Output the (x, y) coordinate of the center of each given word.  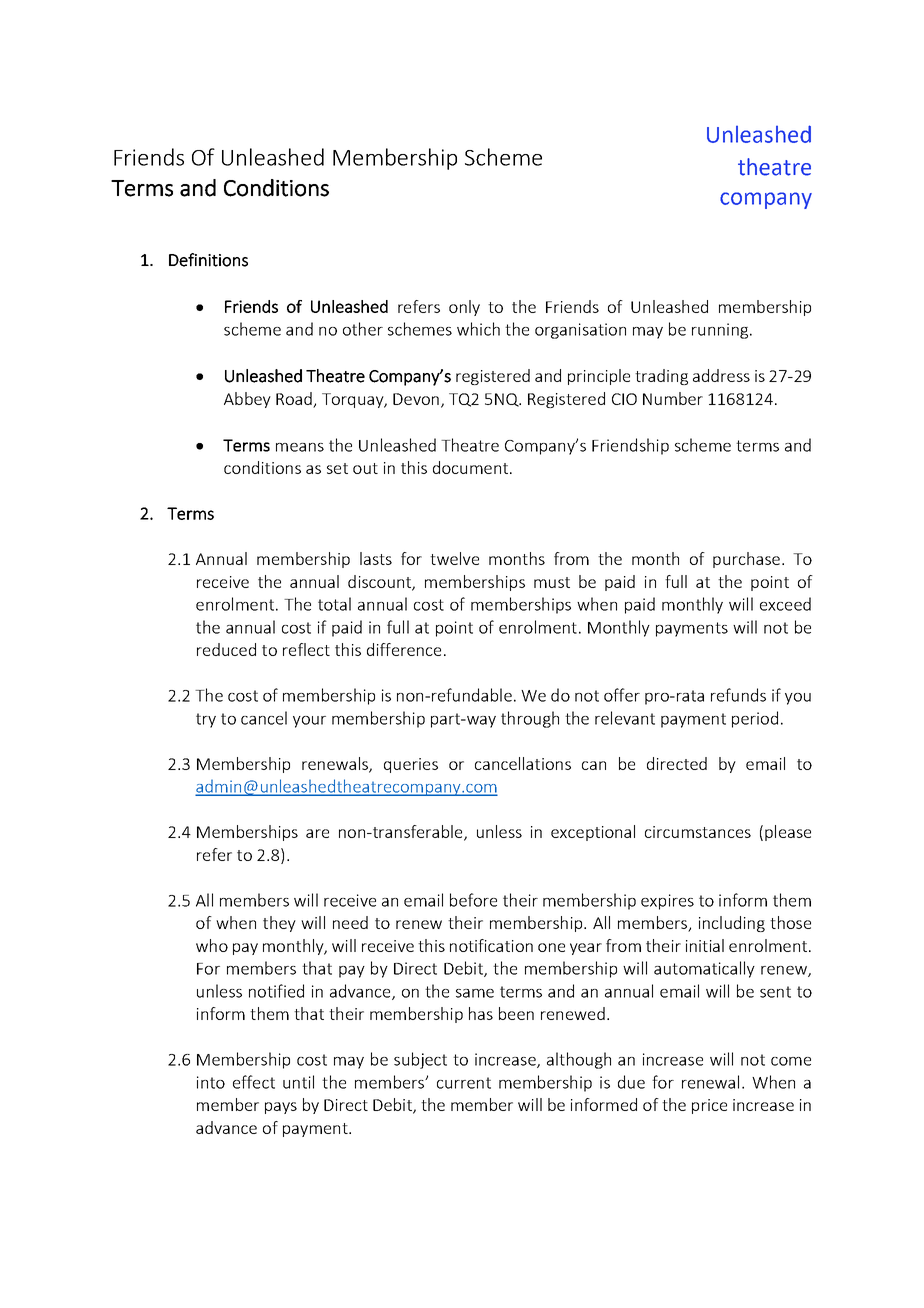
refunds (738, 695)
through (530, 719)
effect (254, 1082)
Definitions (208, 260)
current (464, 1083)
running (721, 331)
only (464, 308)
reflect (306, 649)
